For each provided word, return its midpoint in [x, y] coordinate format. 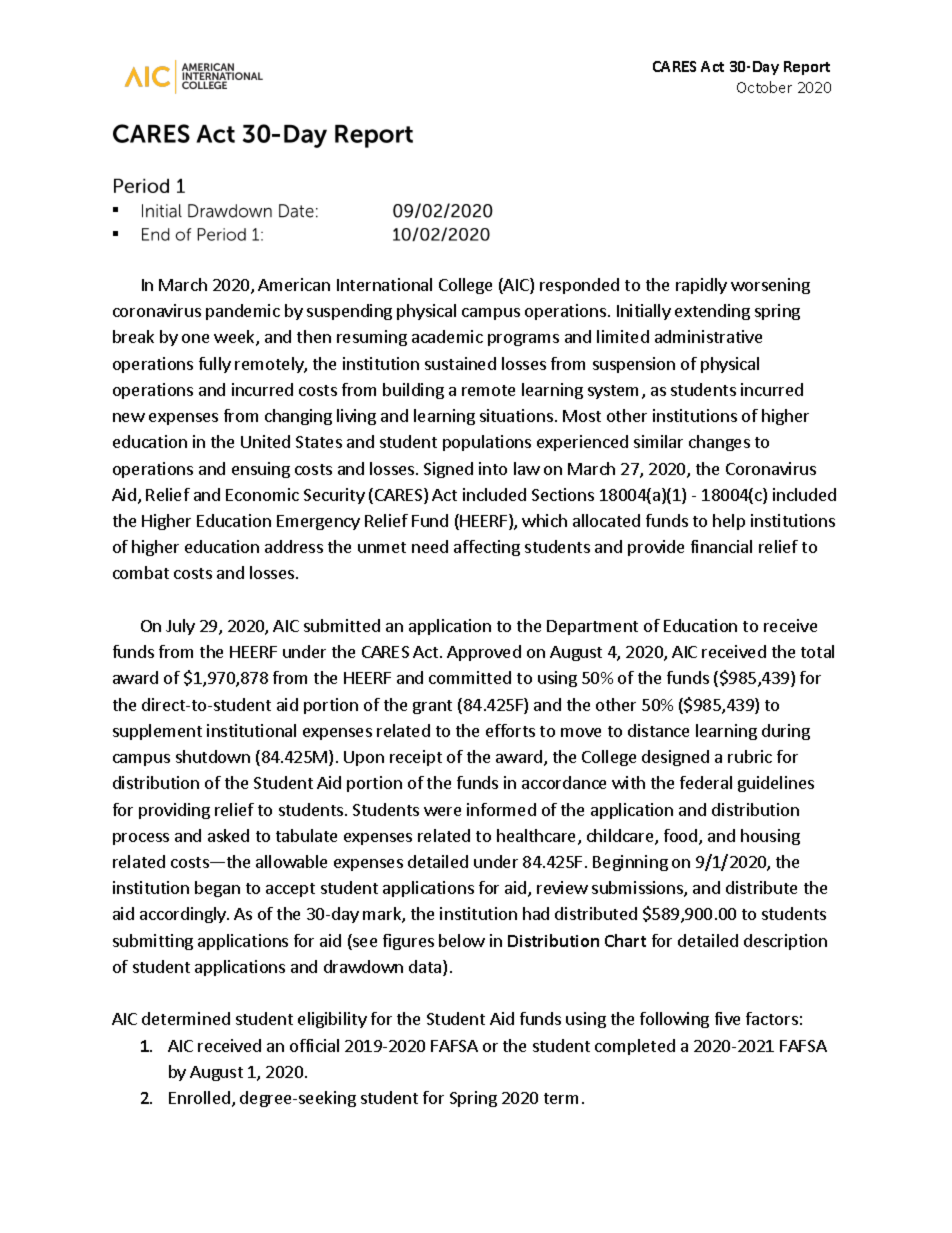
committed [470, 677]
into [493, 468]
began [217, 889]
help [729, 522]
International [384, 284]
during [786, 732]
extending [712, 312]
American [294, 284]
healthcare [538, 837]
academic [447, 336]
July [180, 627]
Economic [262, 494]
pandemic [243, 312]
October [764, 87]
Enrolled [199, 1097]
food [682, 837]
